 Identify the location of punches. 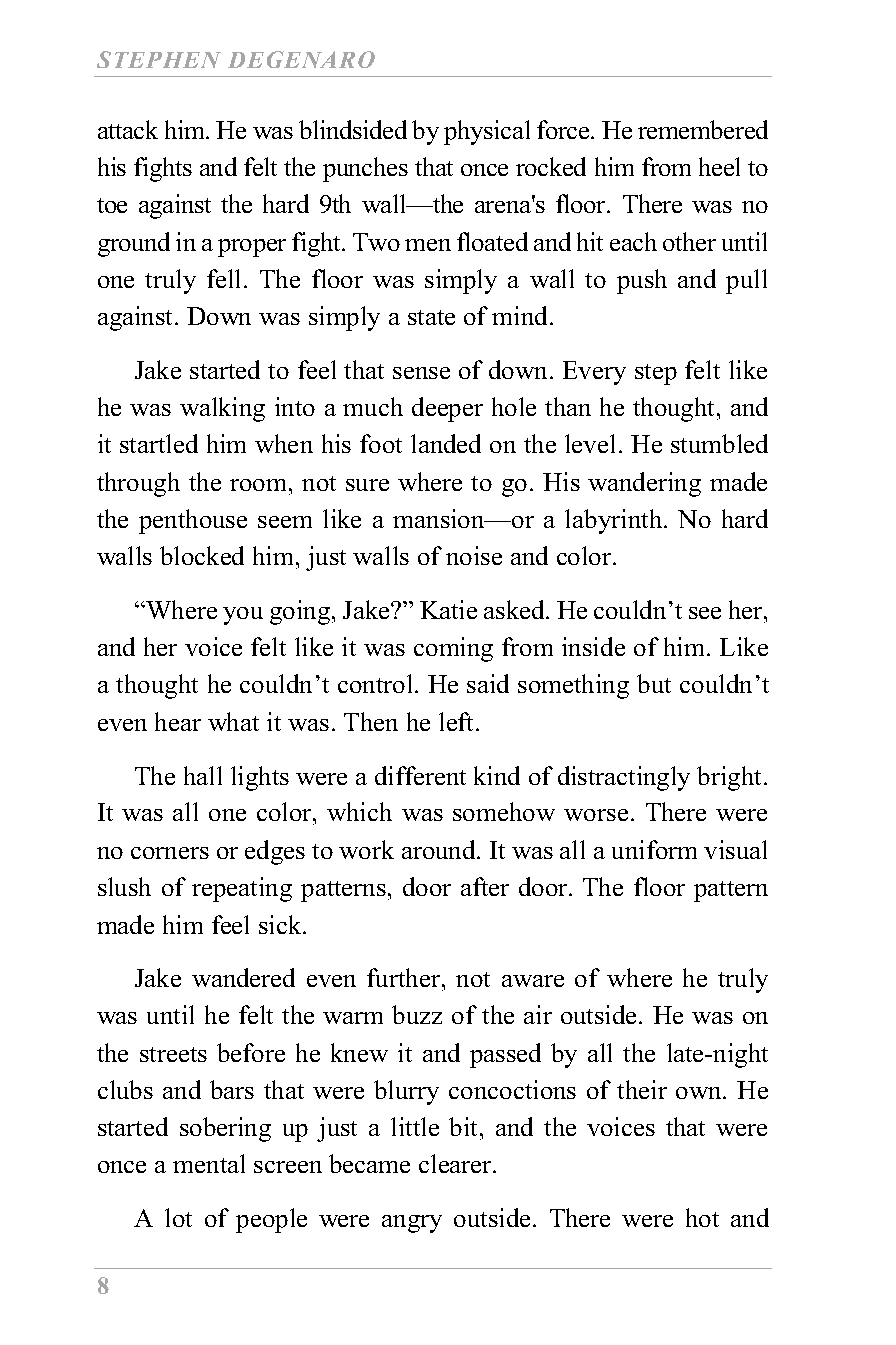
(365, 169).
